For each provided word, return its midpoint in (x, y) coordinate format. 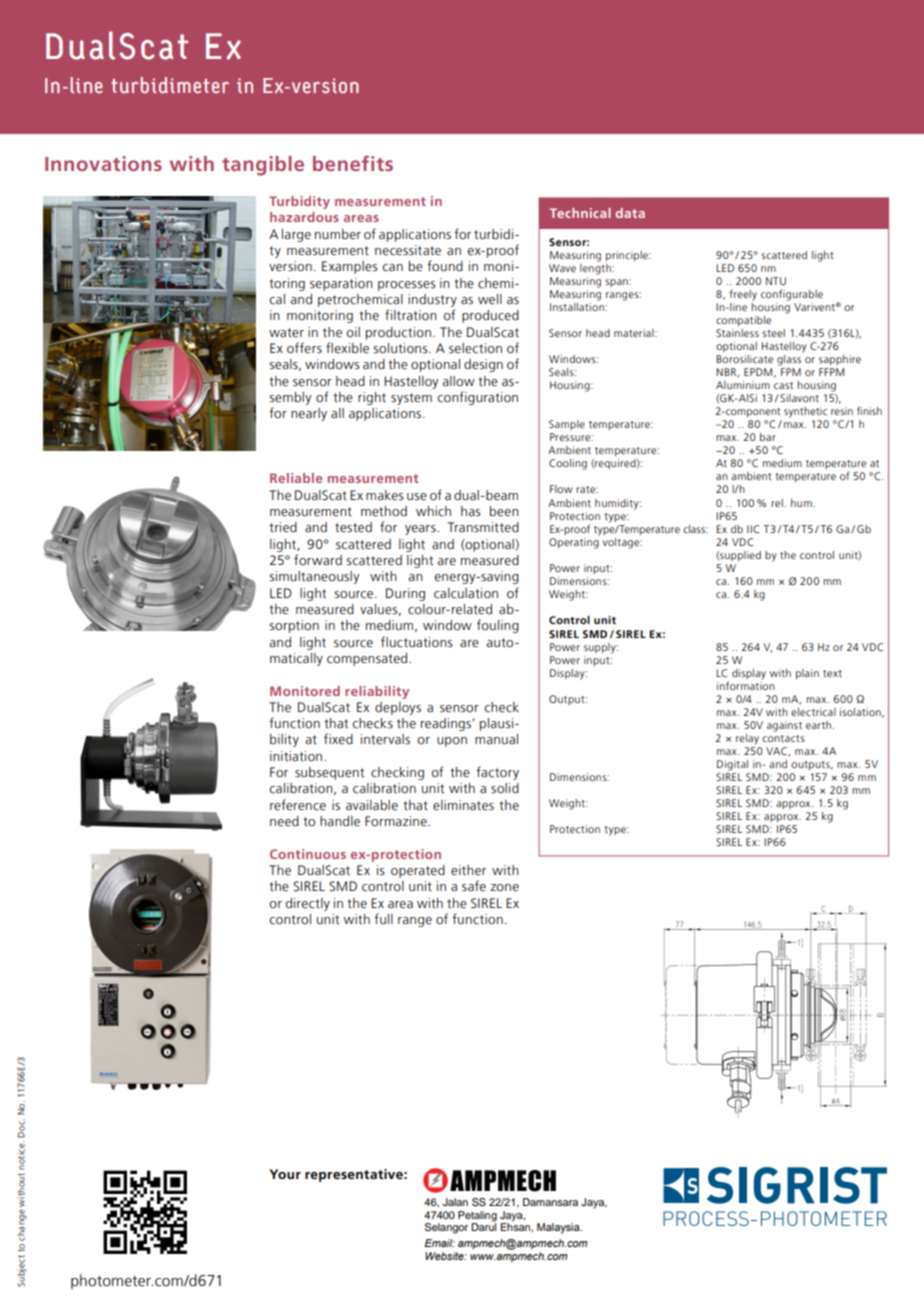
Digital (732, 765)
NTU (776, 281)
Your (285, 1174)
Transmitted (483, 527)
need (284, 821)
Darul (483, 1226)
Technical (580, 213)
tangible (263, 166)
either (468, 870)
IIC (753, 529)
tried (283, 527)
